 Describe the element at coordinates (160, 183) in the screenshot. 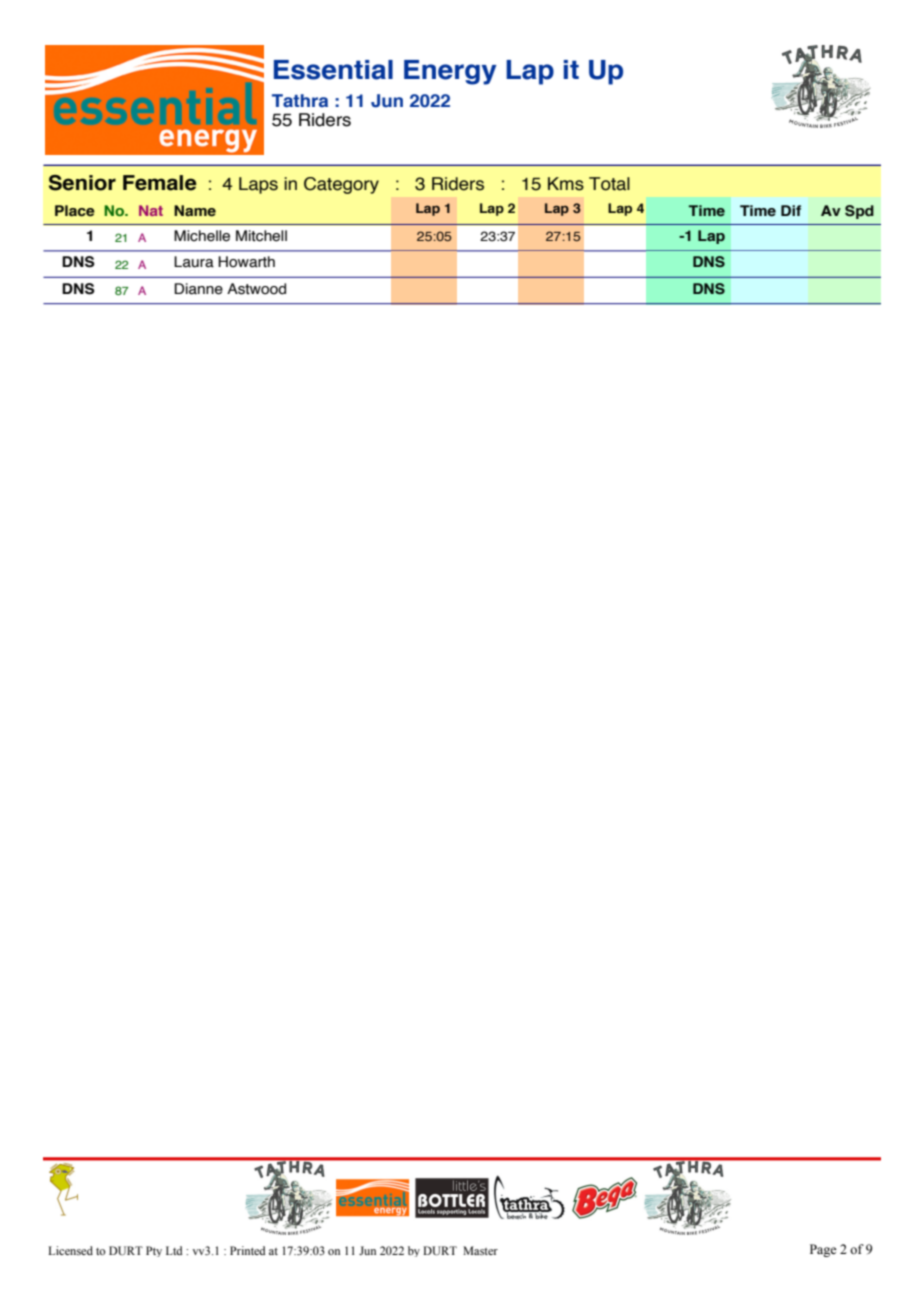

I see `Female` at that location.
